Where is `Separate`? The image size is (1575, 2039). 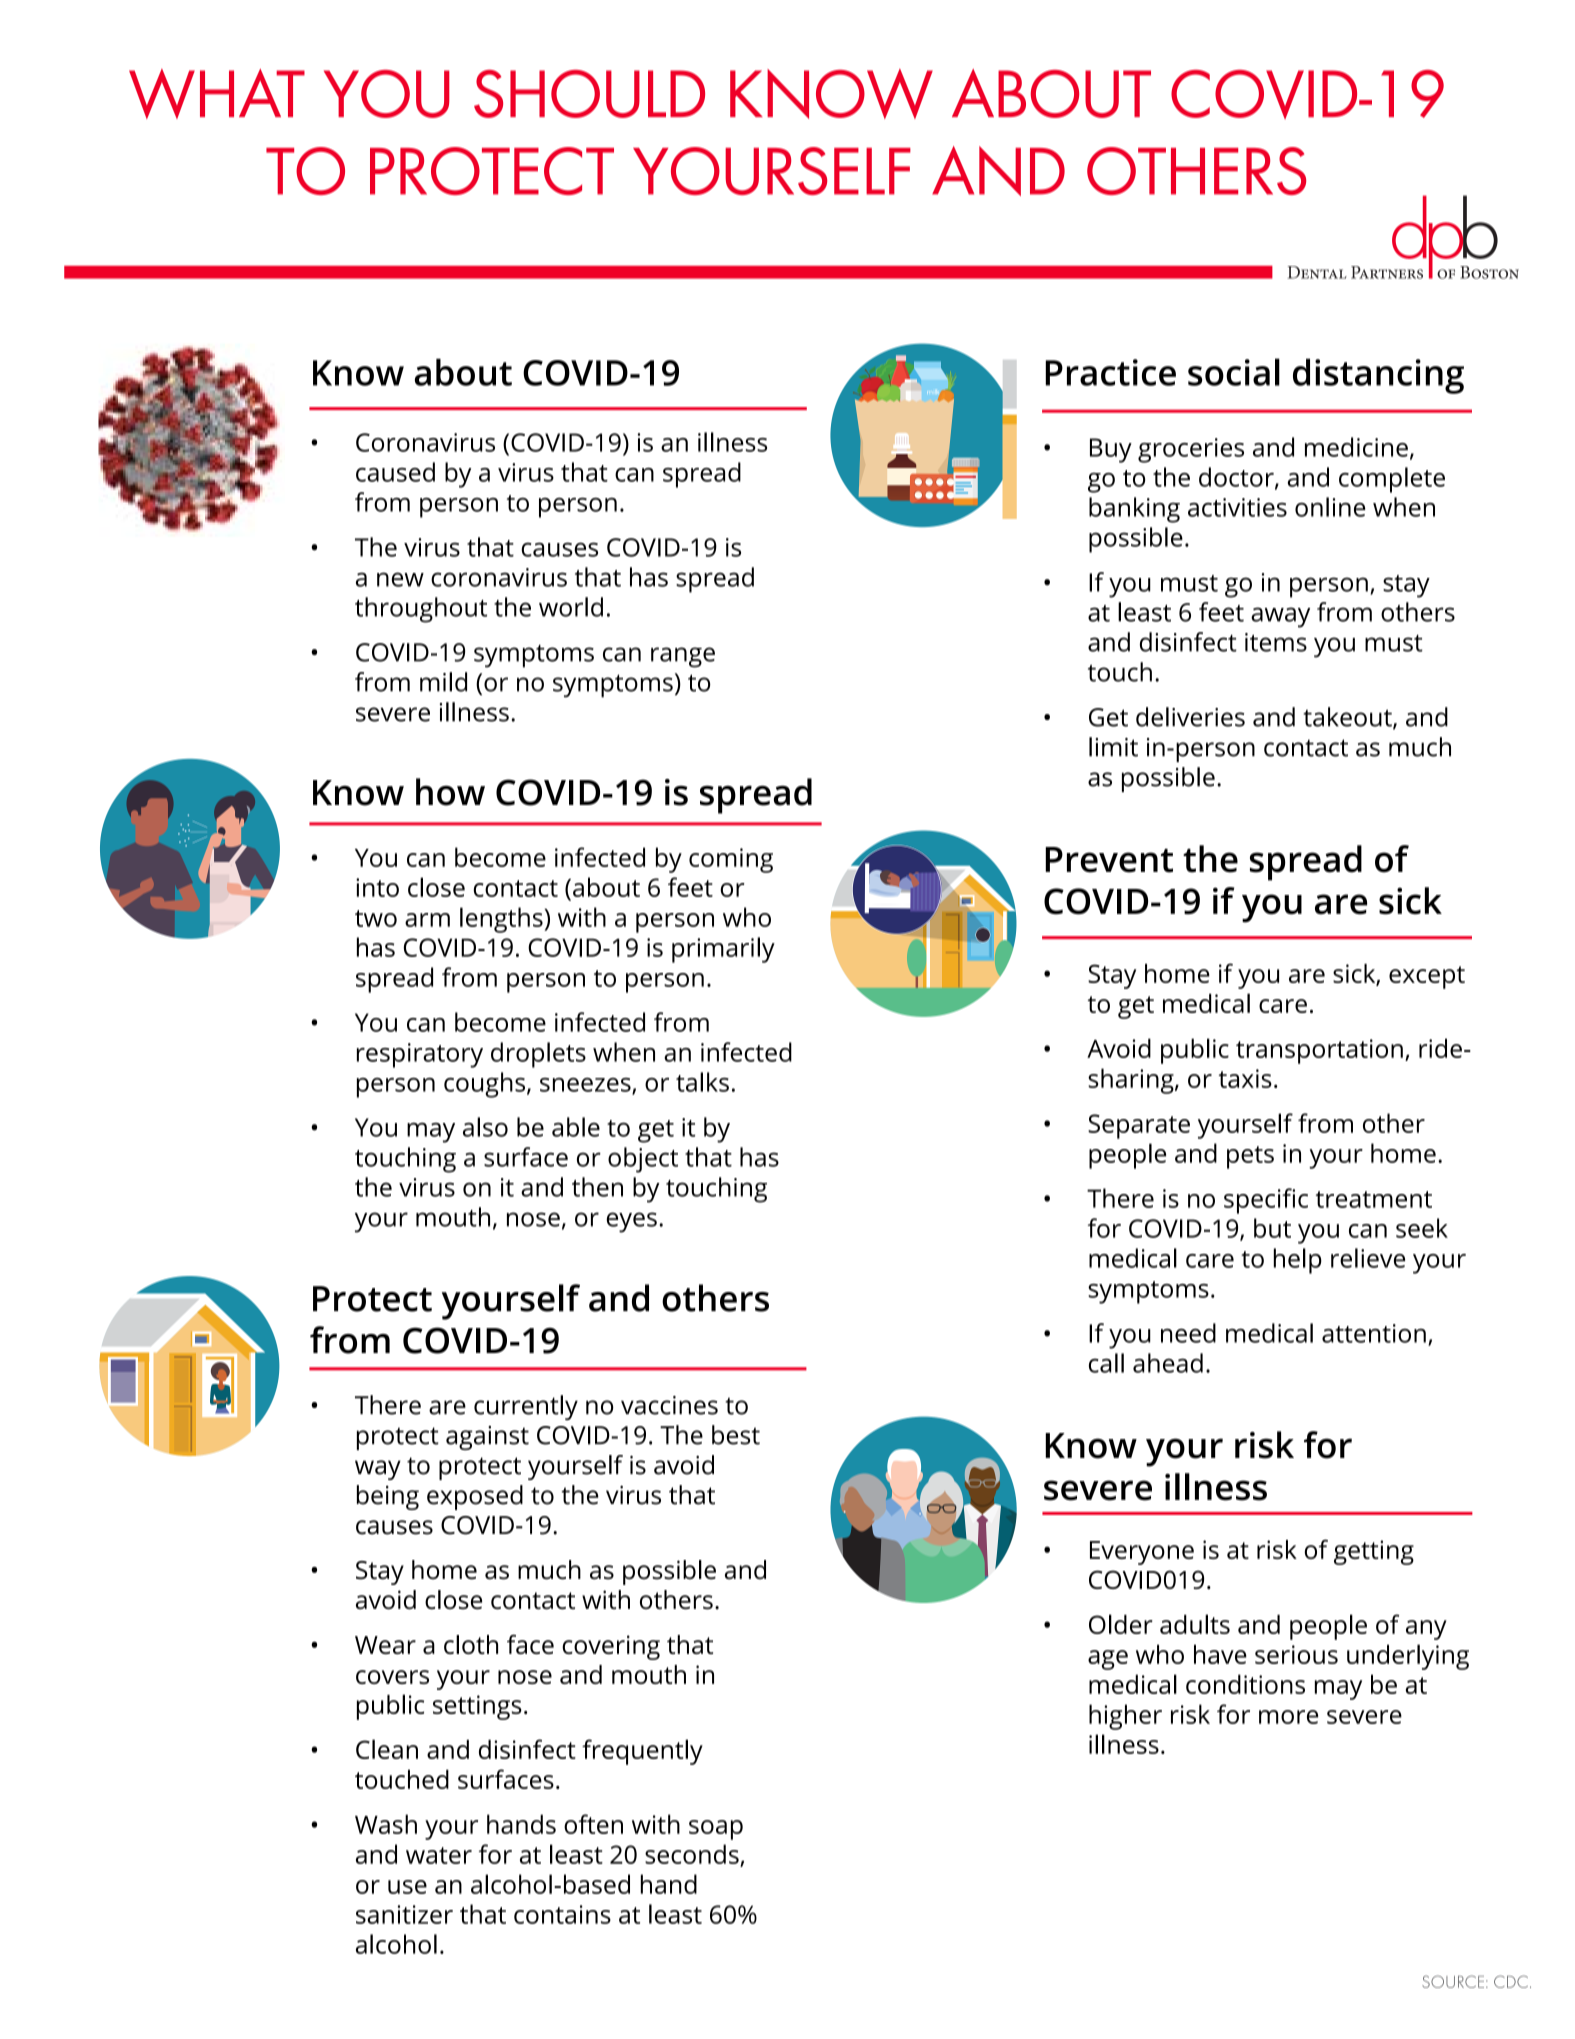
Separate is located at coordinates (1139, 1126).
